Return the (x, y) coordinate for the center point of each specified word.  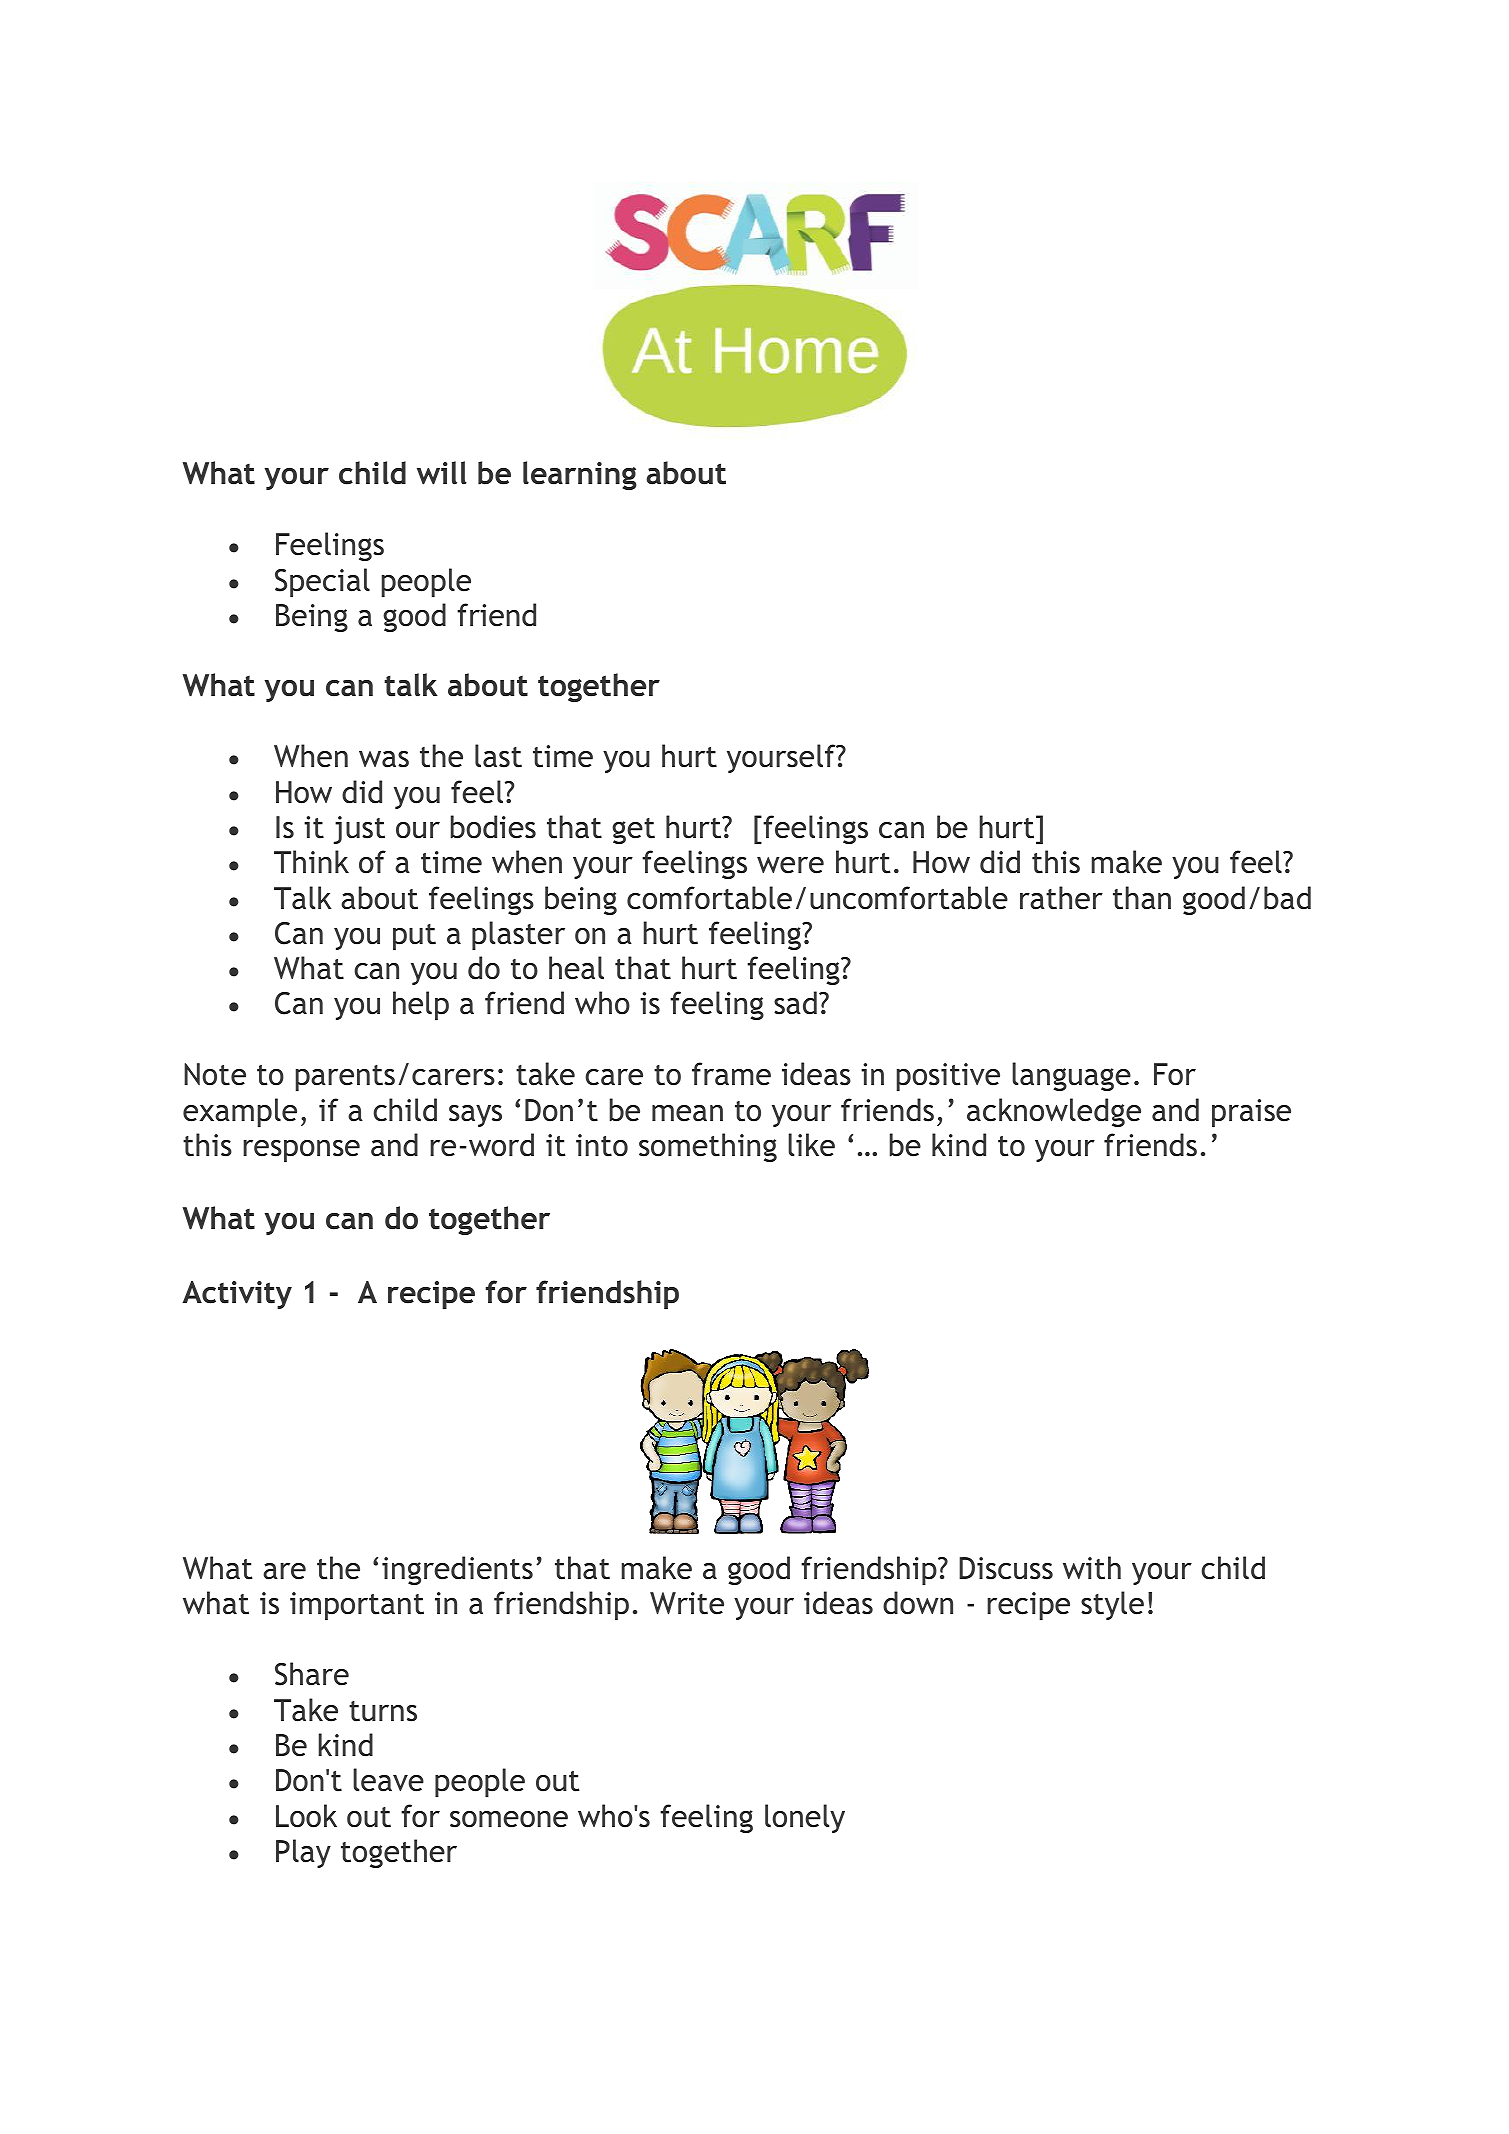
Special (322, 582)
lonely (805, 1818)
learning (580, 475)
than (1142, 898)
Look (306, 1816)
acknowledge (1054, 1112)
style (1112, 1605)
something (708, 1147)
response (301, 1151)
